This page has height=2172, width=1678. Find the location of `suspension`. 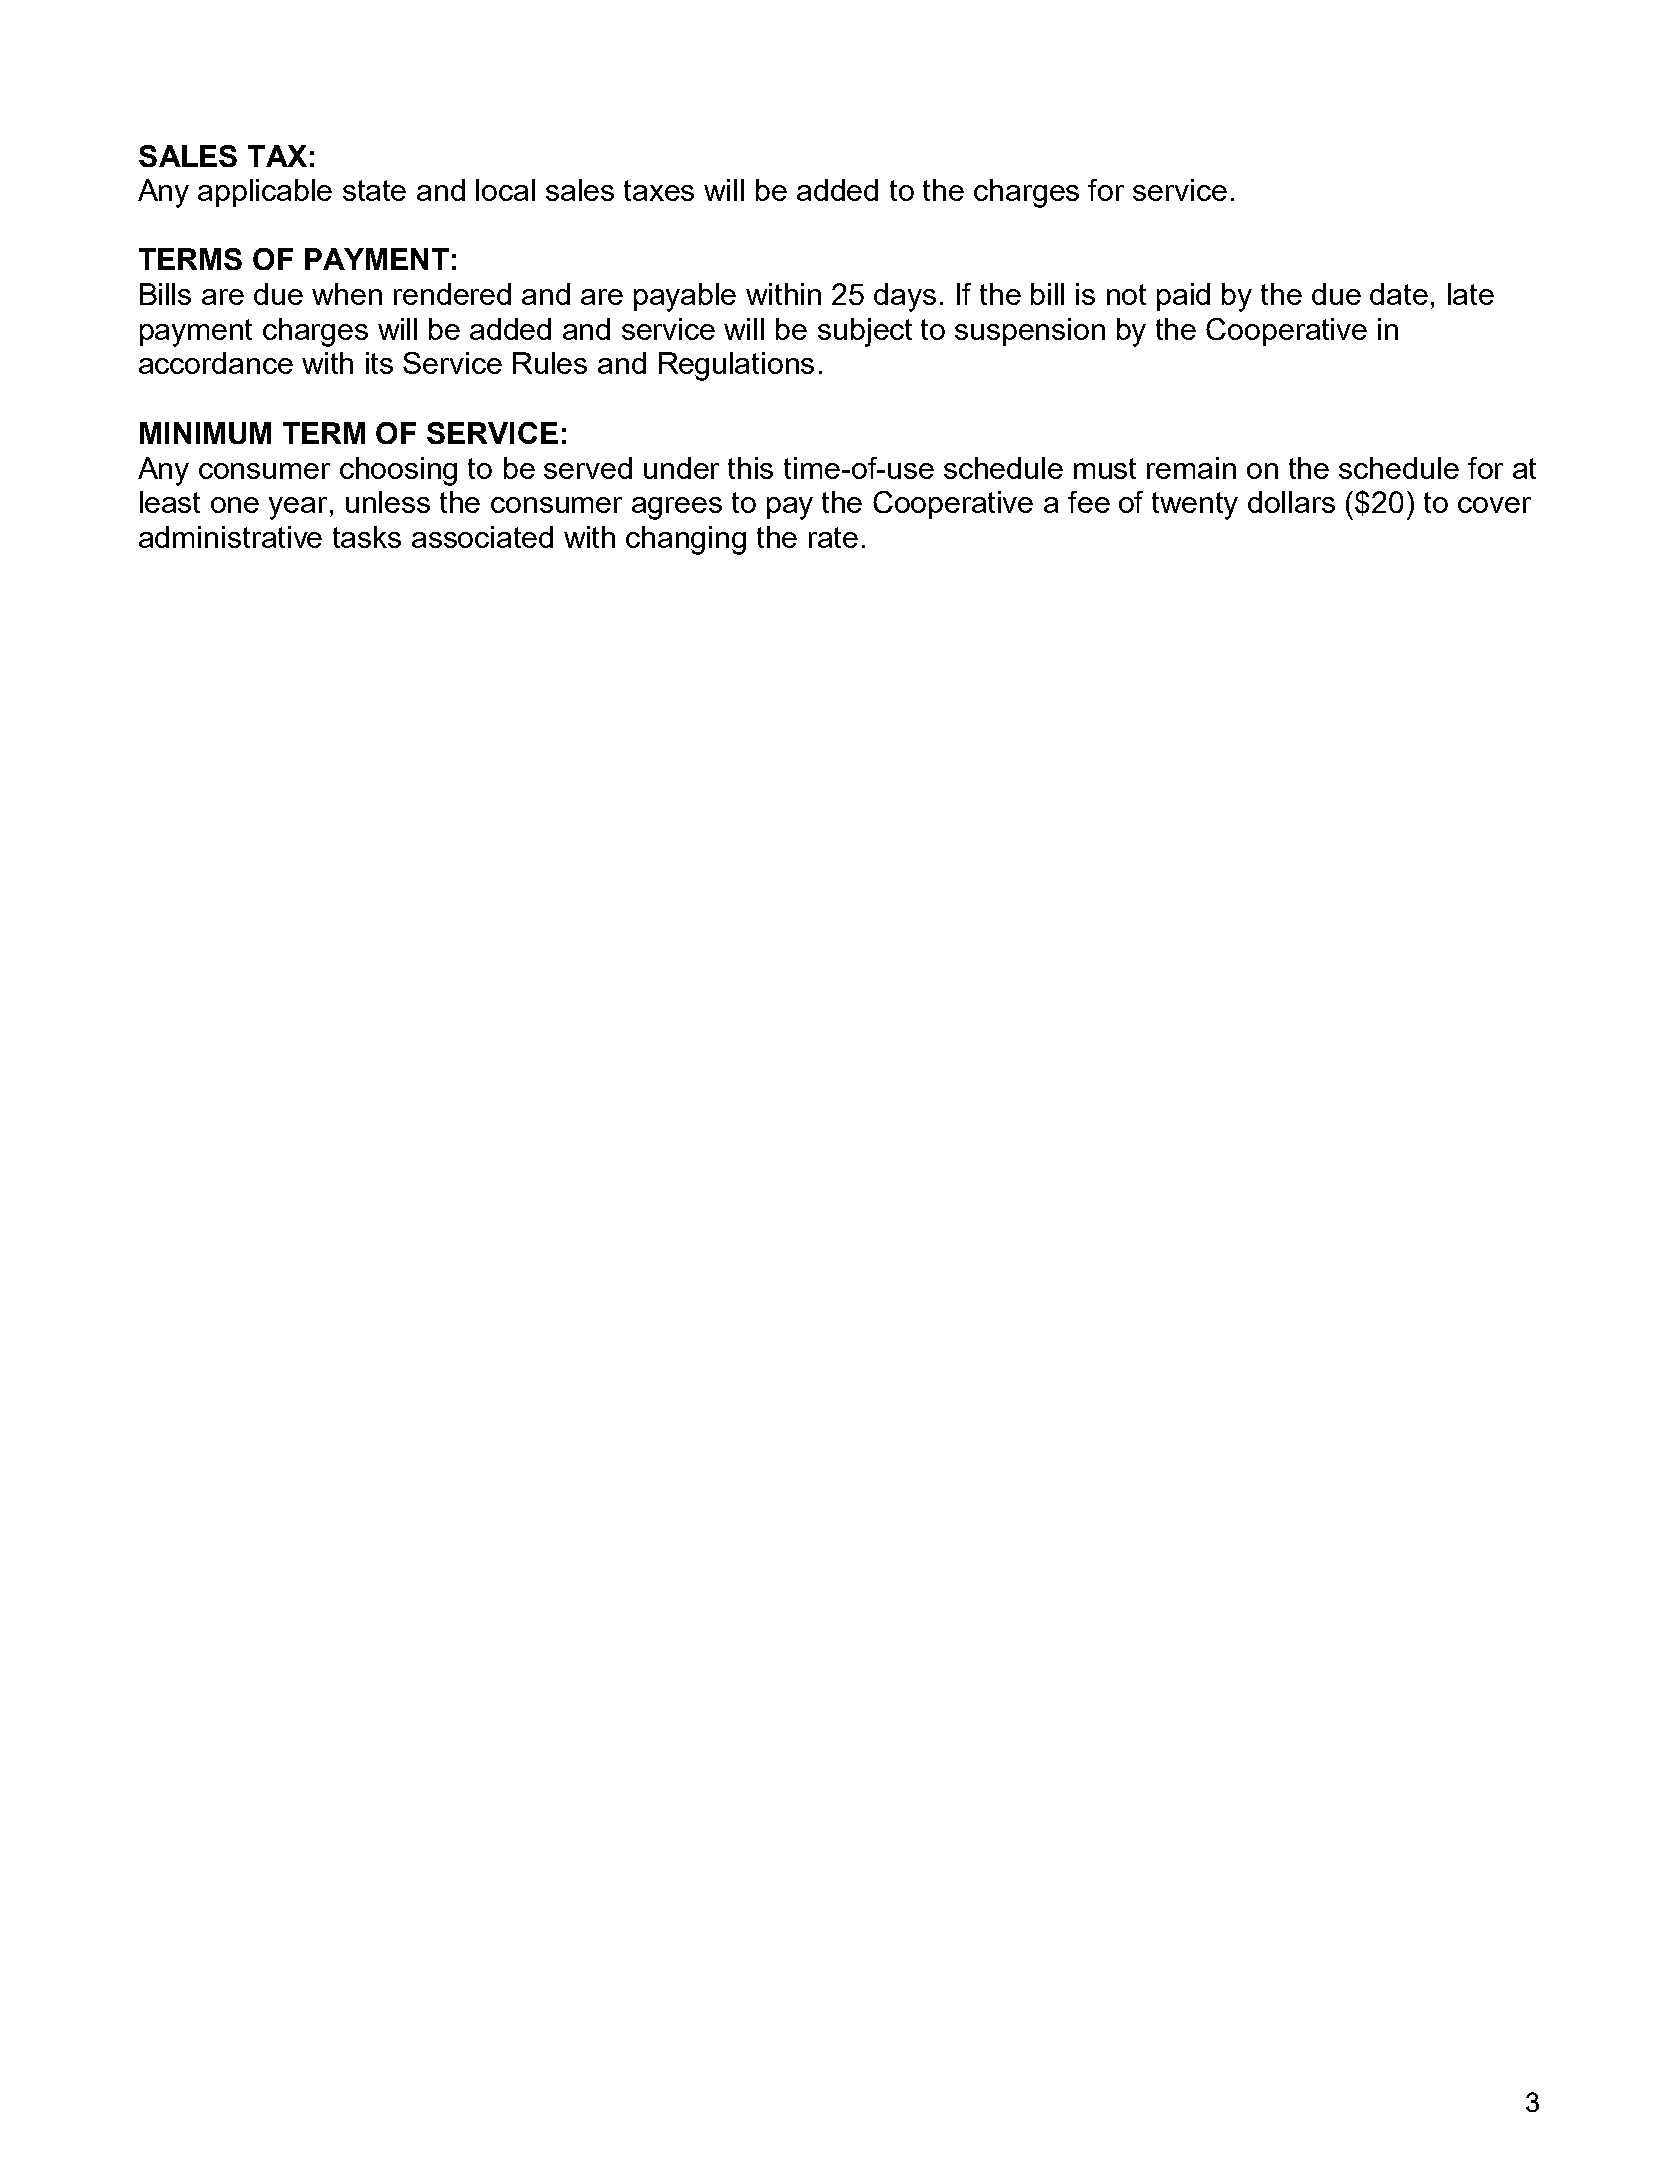

suspension is located at coordinates (1030, 332).
